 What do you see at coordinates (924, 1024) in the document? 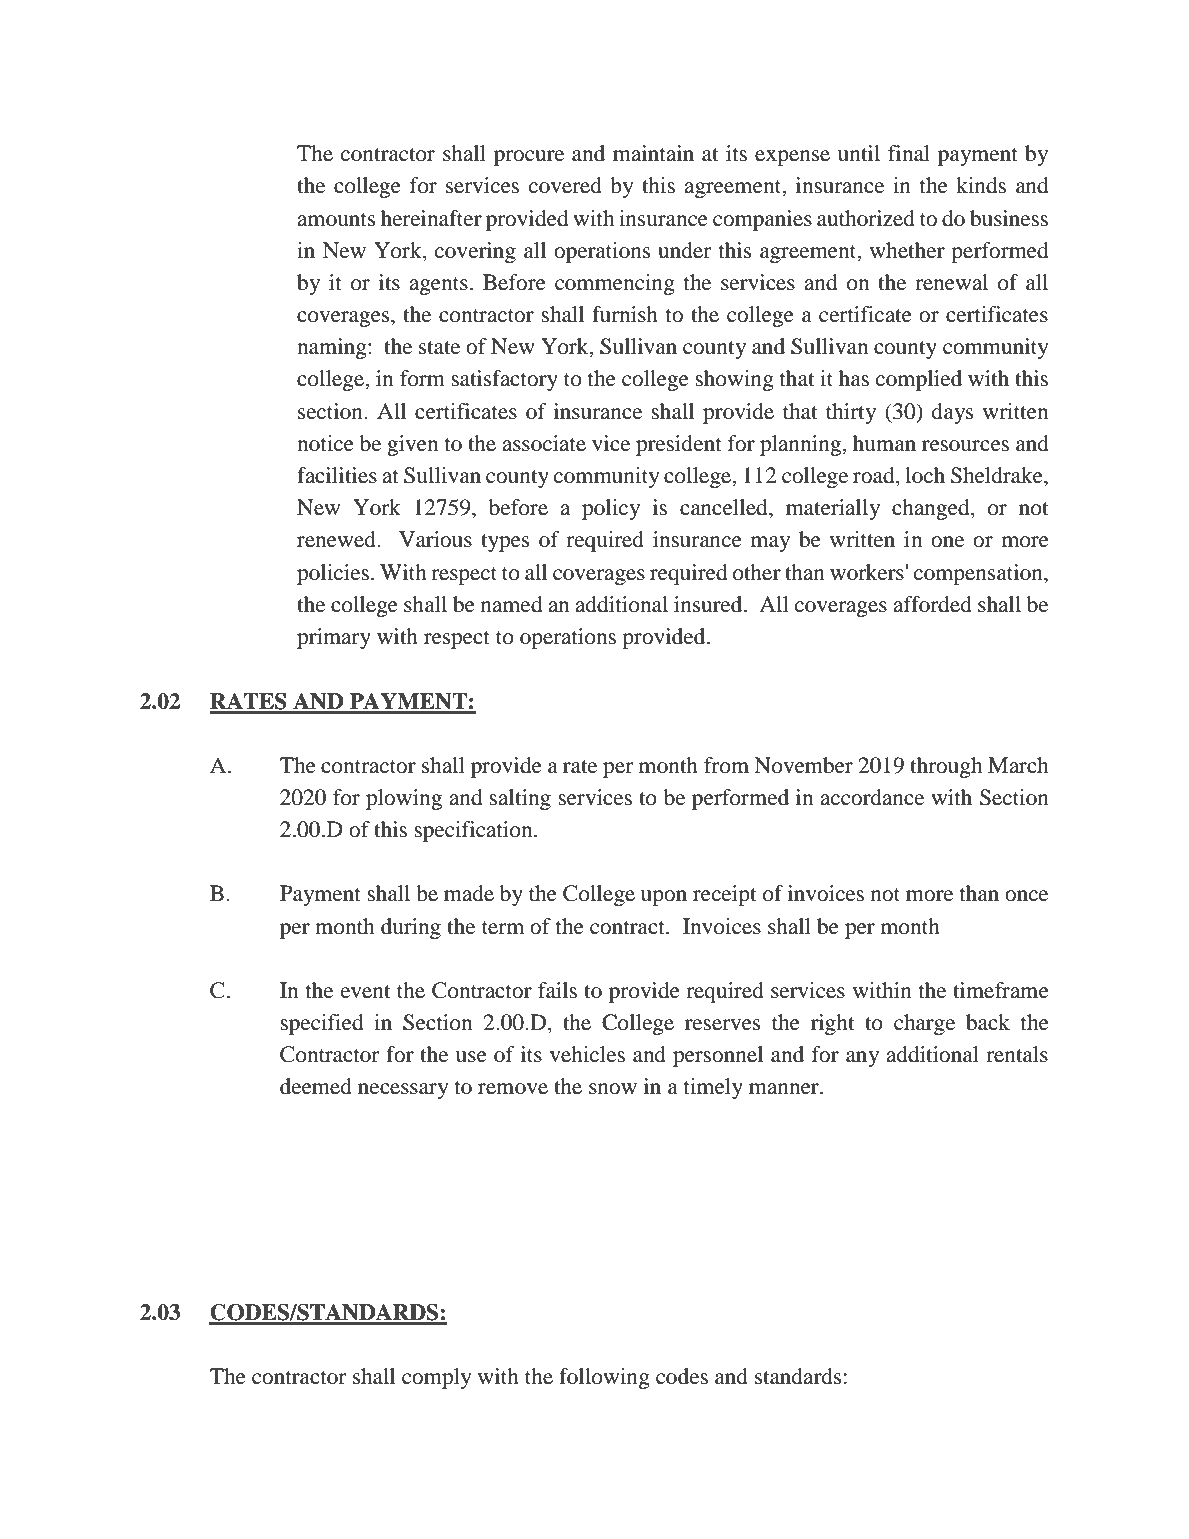
I see `charge` at bounding box center [924, 1024].
